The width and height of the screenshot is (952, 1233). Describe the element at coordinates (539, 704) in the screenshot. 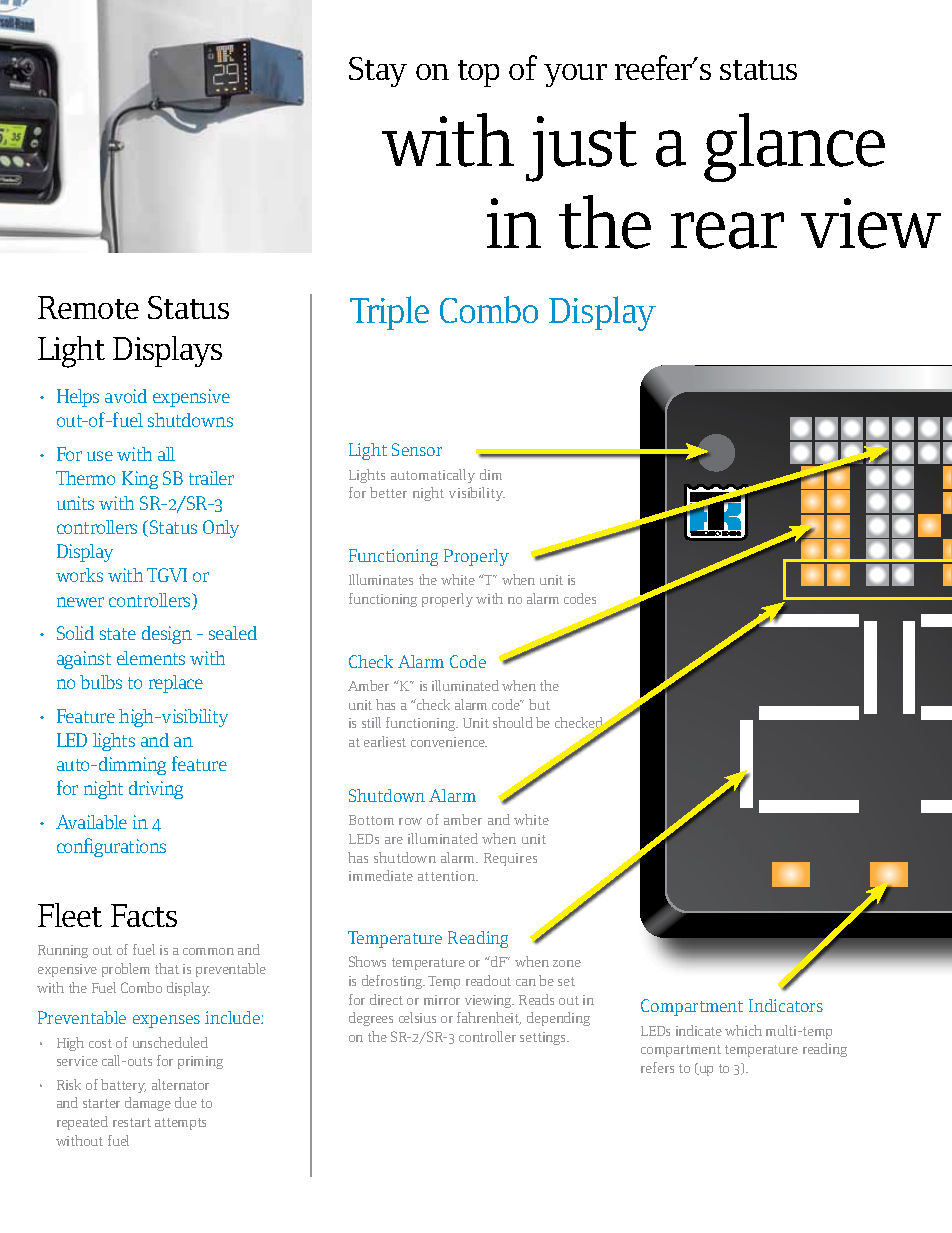

I see `but` at that location.
